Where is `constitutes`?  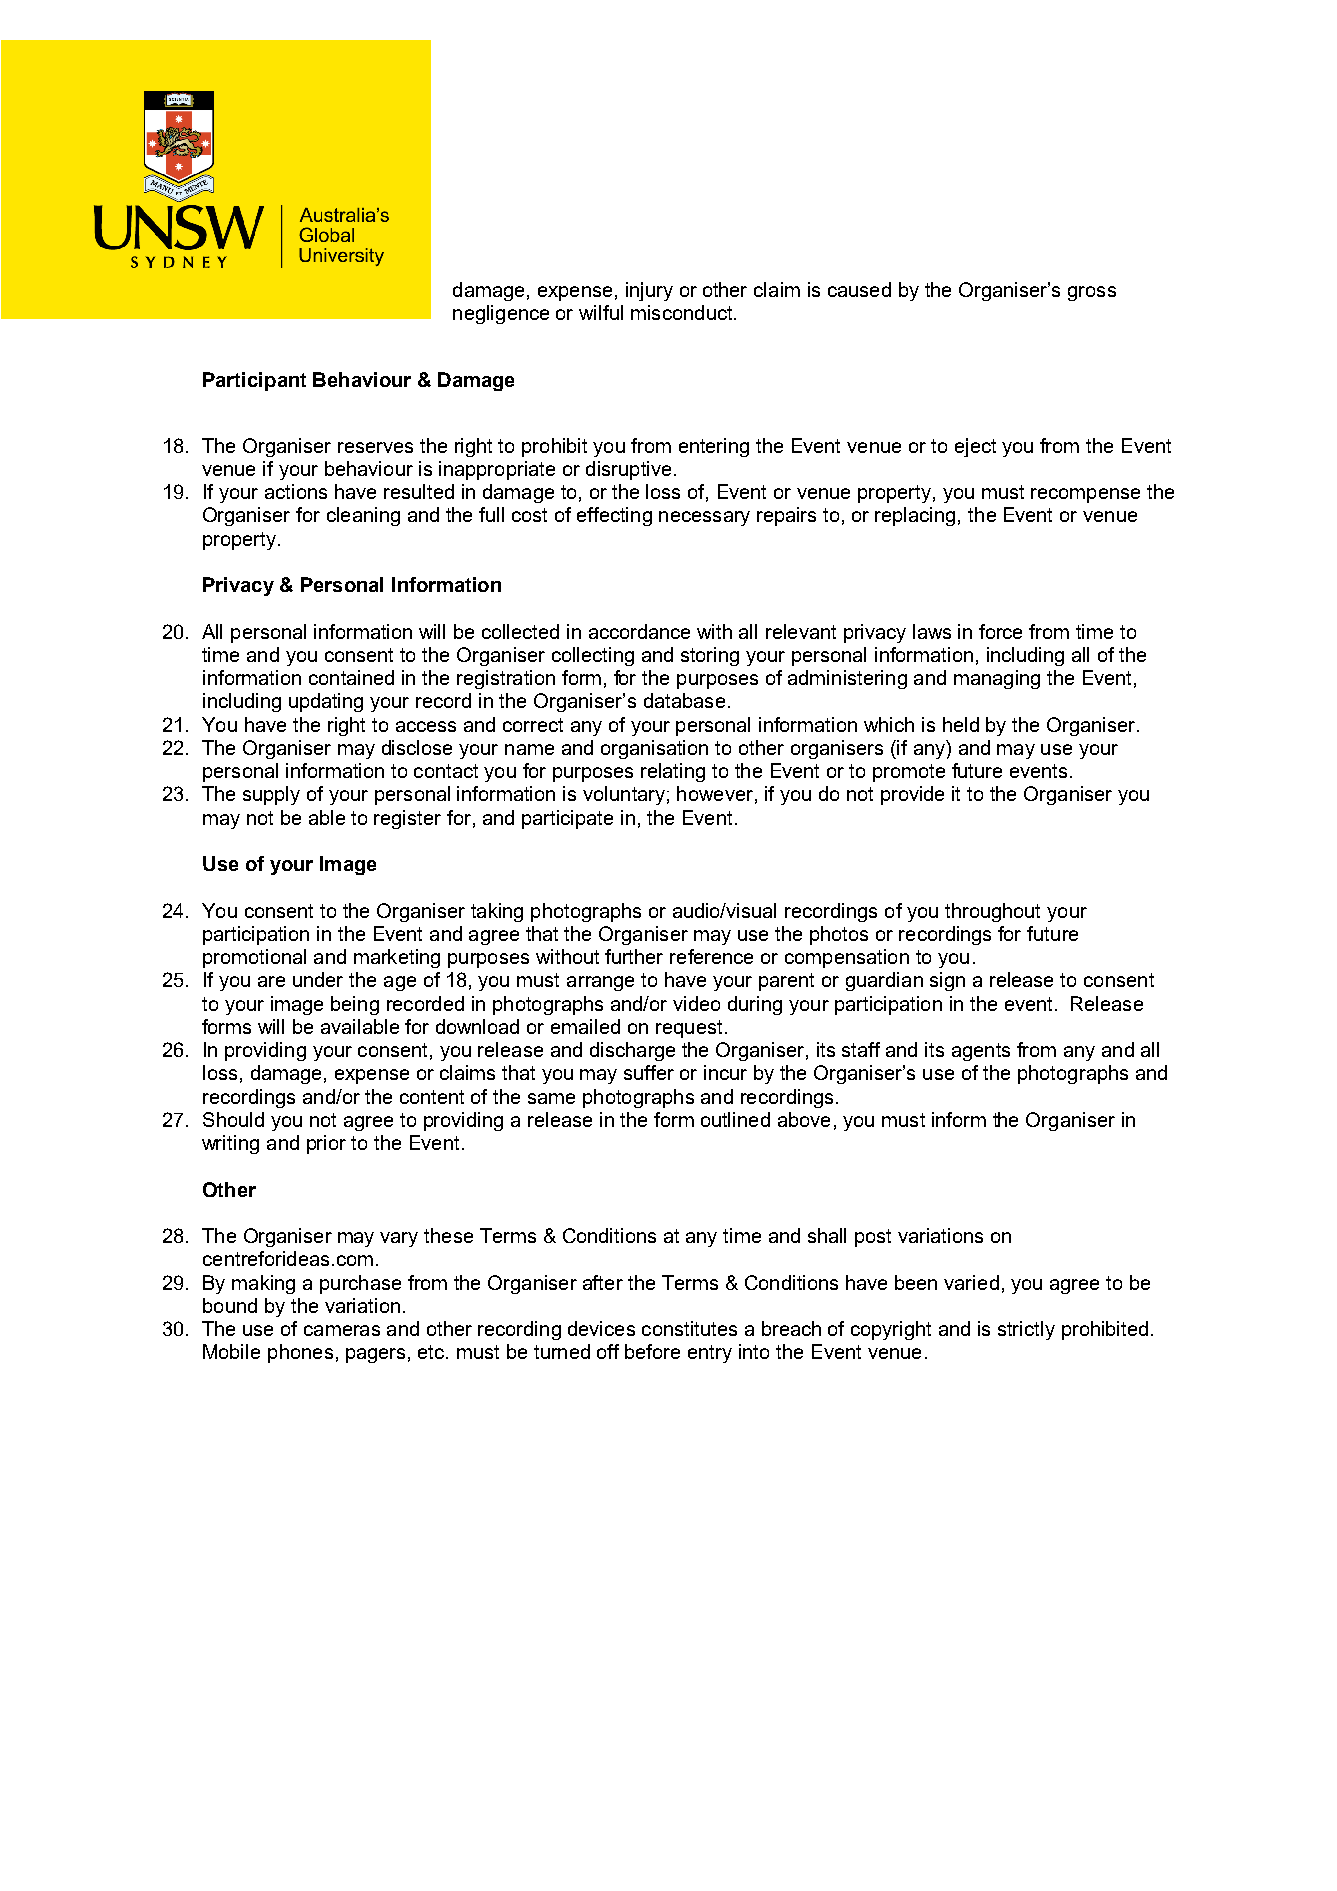 constitutes is located at coordinates (689, 1328).
